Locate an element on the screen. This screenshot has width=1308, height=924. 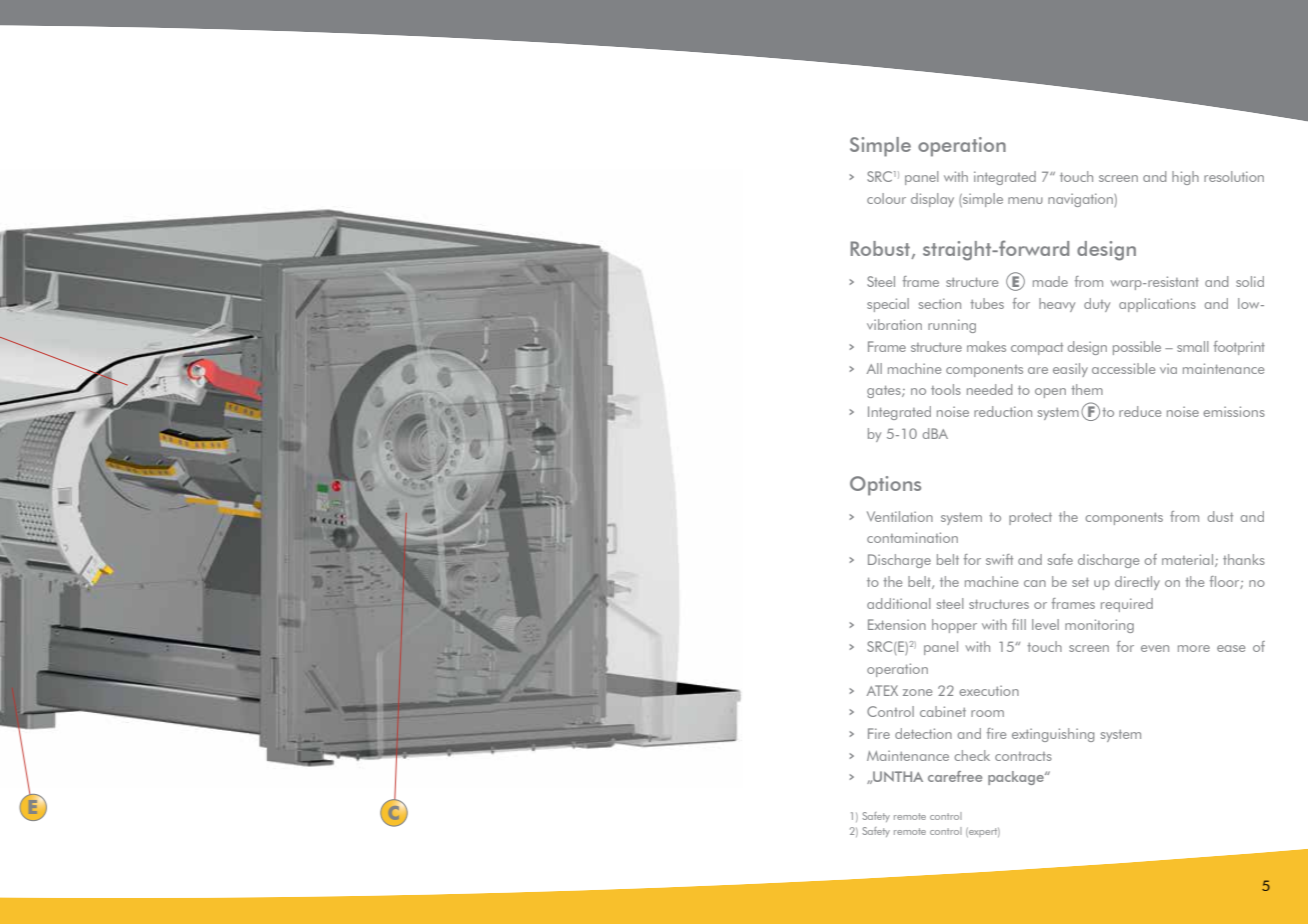
Options is located at coordinates (885, 486).
